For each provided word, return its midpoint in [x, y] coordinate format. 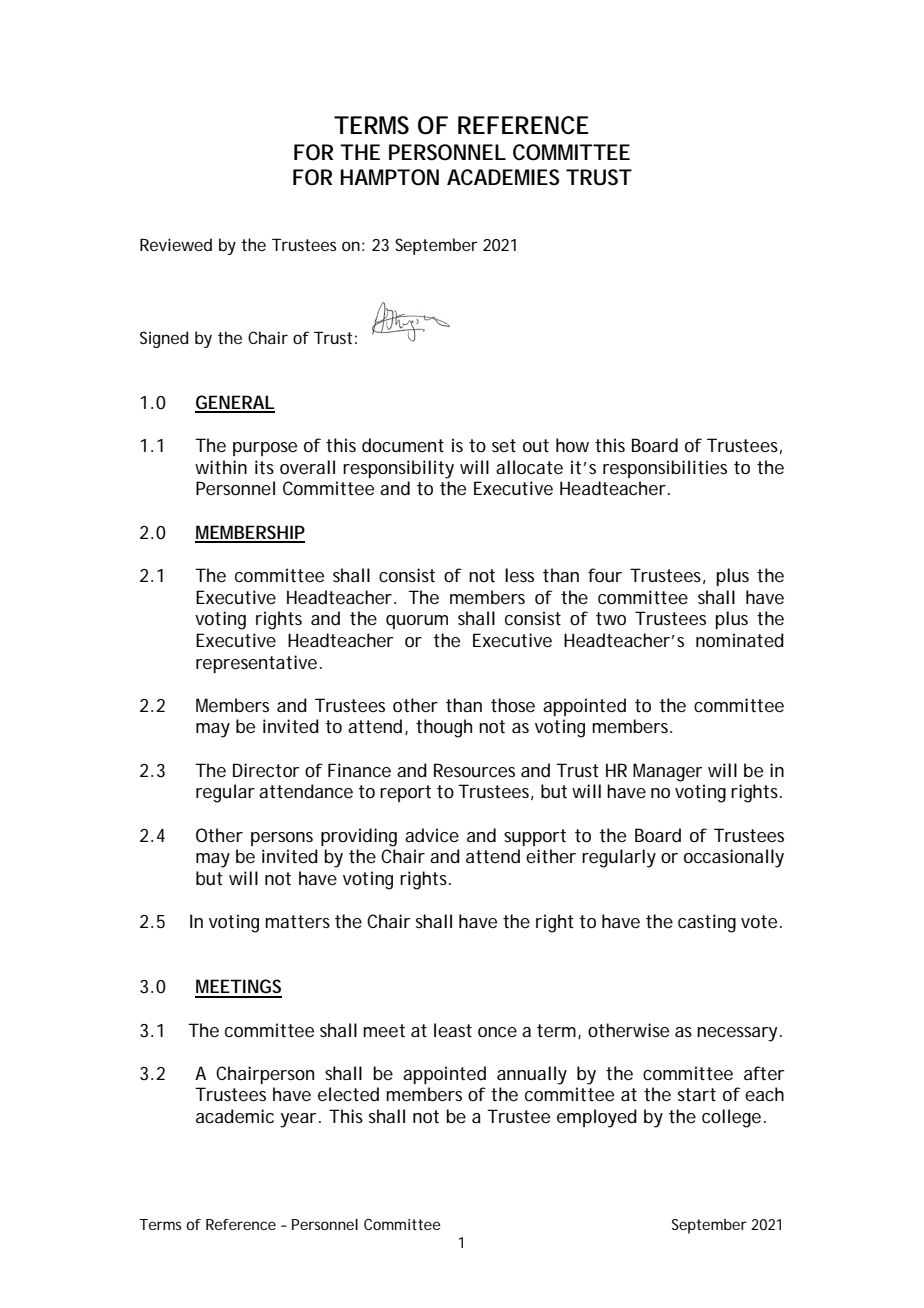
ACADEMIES [503, 177]
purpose [265, 449]
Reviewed [176, 244]
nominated [740, 640]
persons [282, 839]
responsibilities [665, 469]
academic [235, 1116]
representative [256, 664]
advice [432, 835]
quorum [417, 622]
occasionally [734, 858]
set [504, 445]
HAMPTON [389, 177]
